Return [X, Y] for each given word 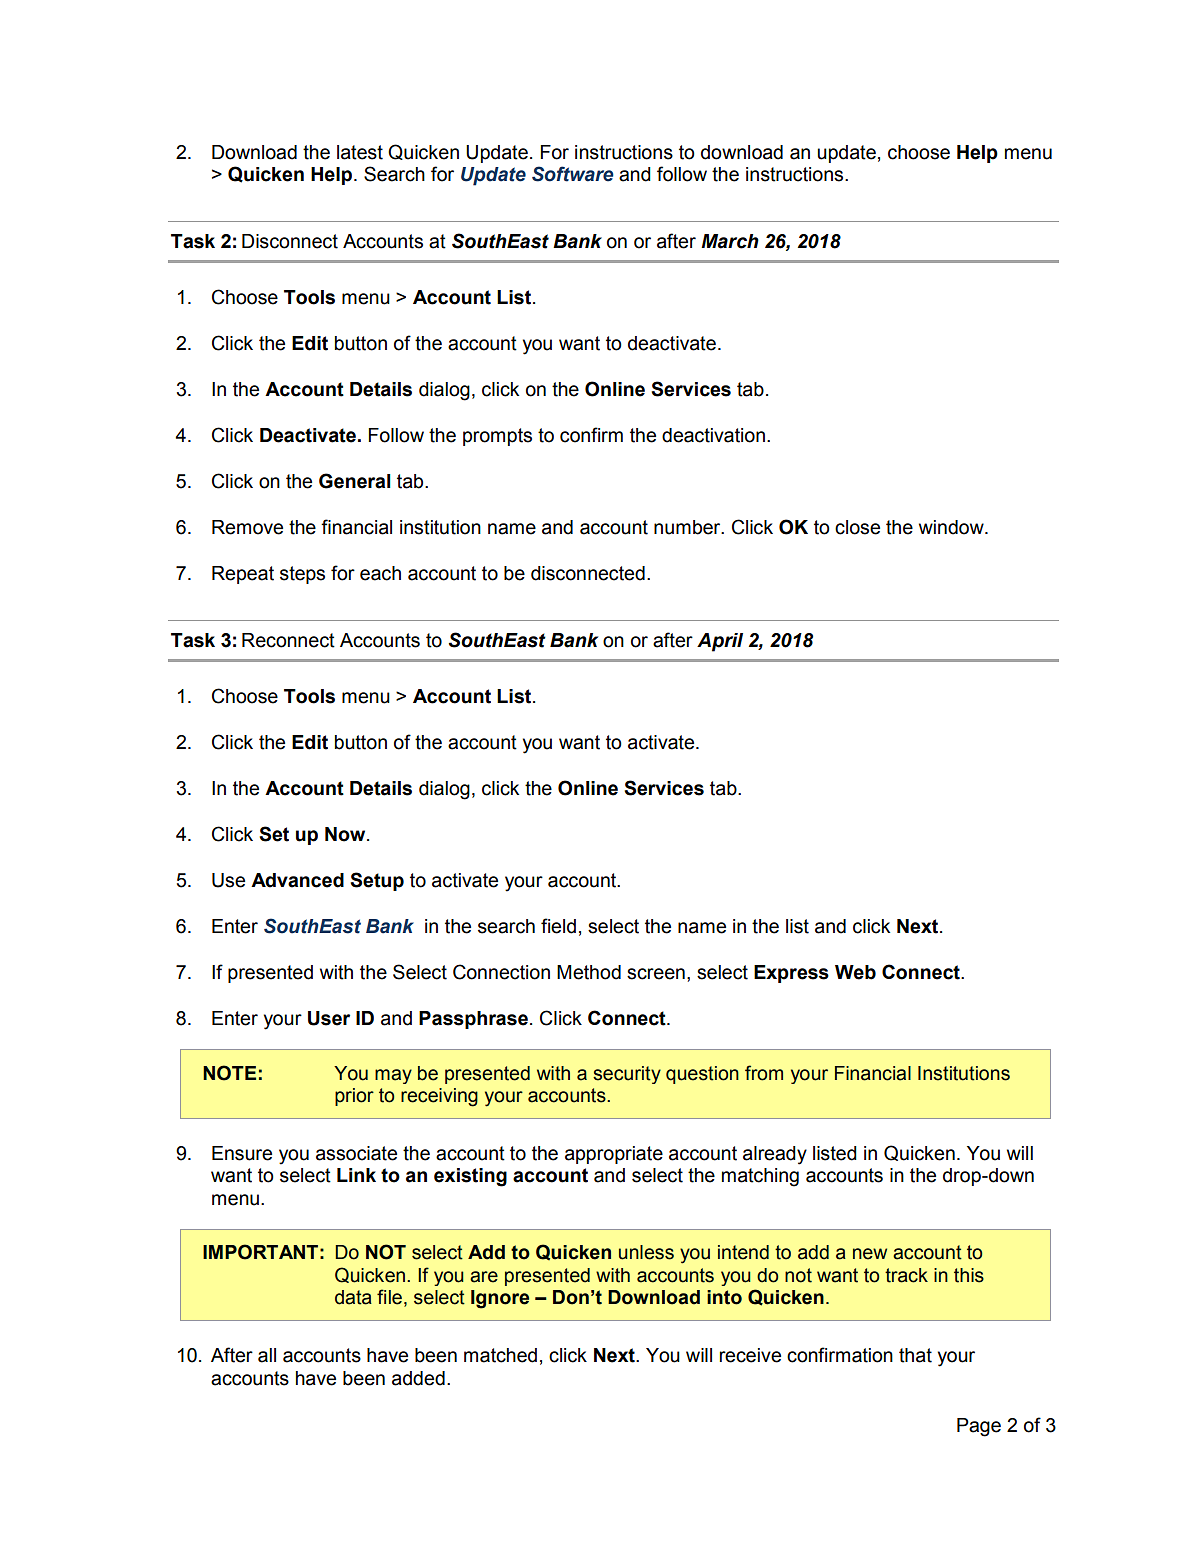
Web [855, 972]
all [267, 1355]
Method [589, 972]
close [857, 527]
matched [500, 1355]
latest [360, 152]
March [730, 241]
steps [302, 575]
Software [573, 174]
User [329, 1018]
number [688, 527]
